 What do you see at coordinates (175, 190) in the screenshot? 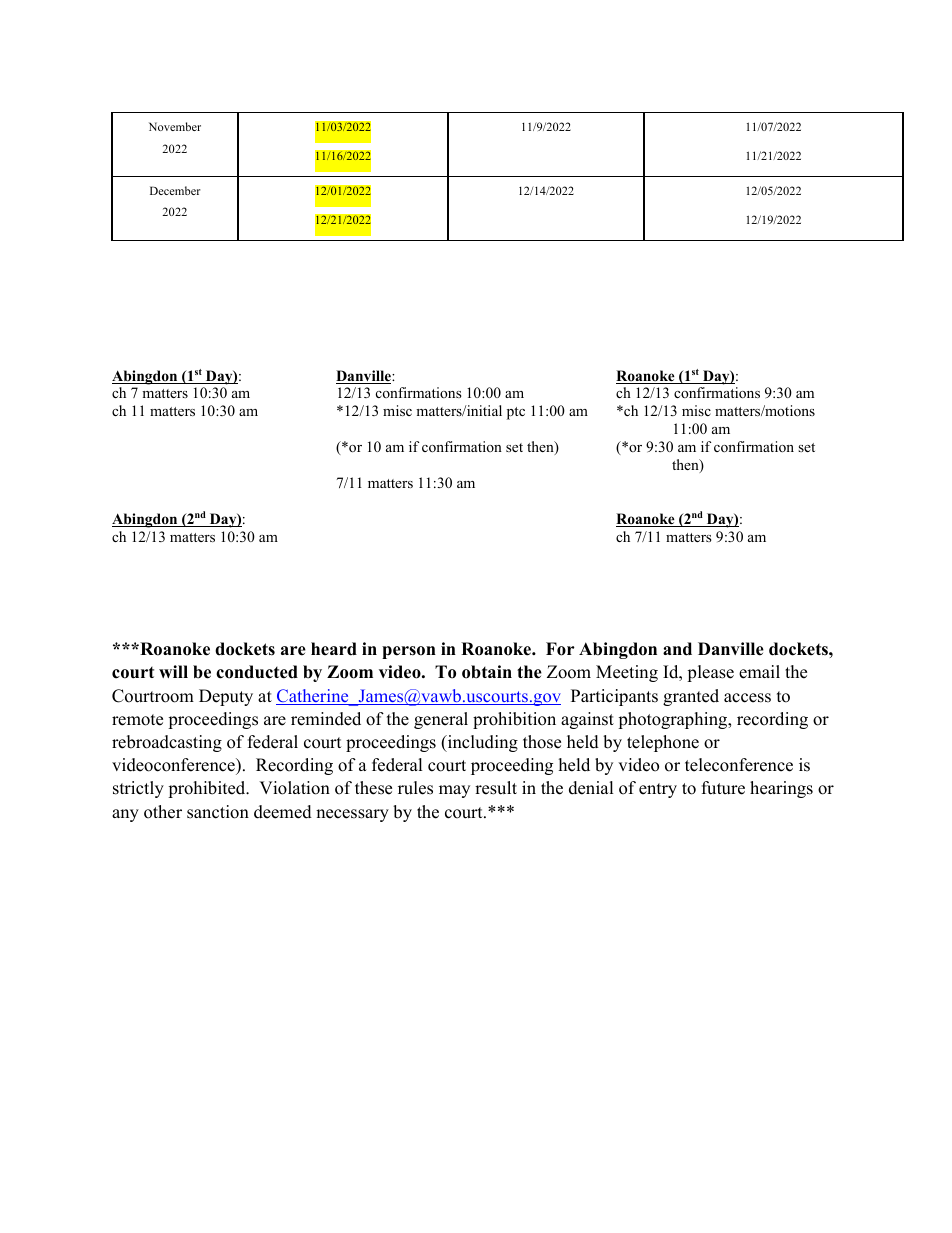
I see `December` at bounding box center [175, 190].
